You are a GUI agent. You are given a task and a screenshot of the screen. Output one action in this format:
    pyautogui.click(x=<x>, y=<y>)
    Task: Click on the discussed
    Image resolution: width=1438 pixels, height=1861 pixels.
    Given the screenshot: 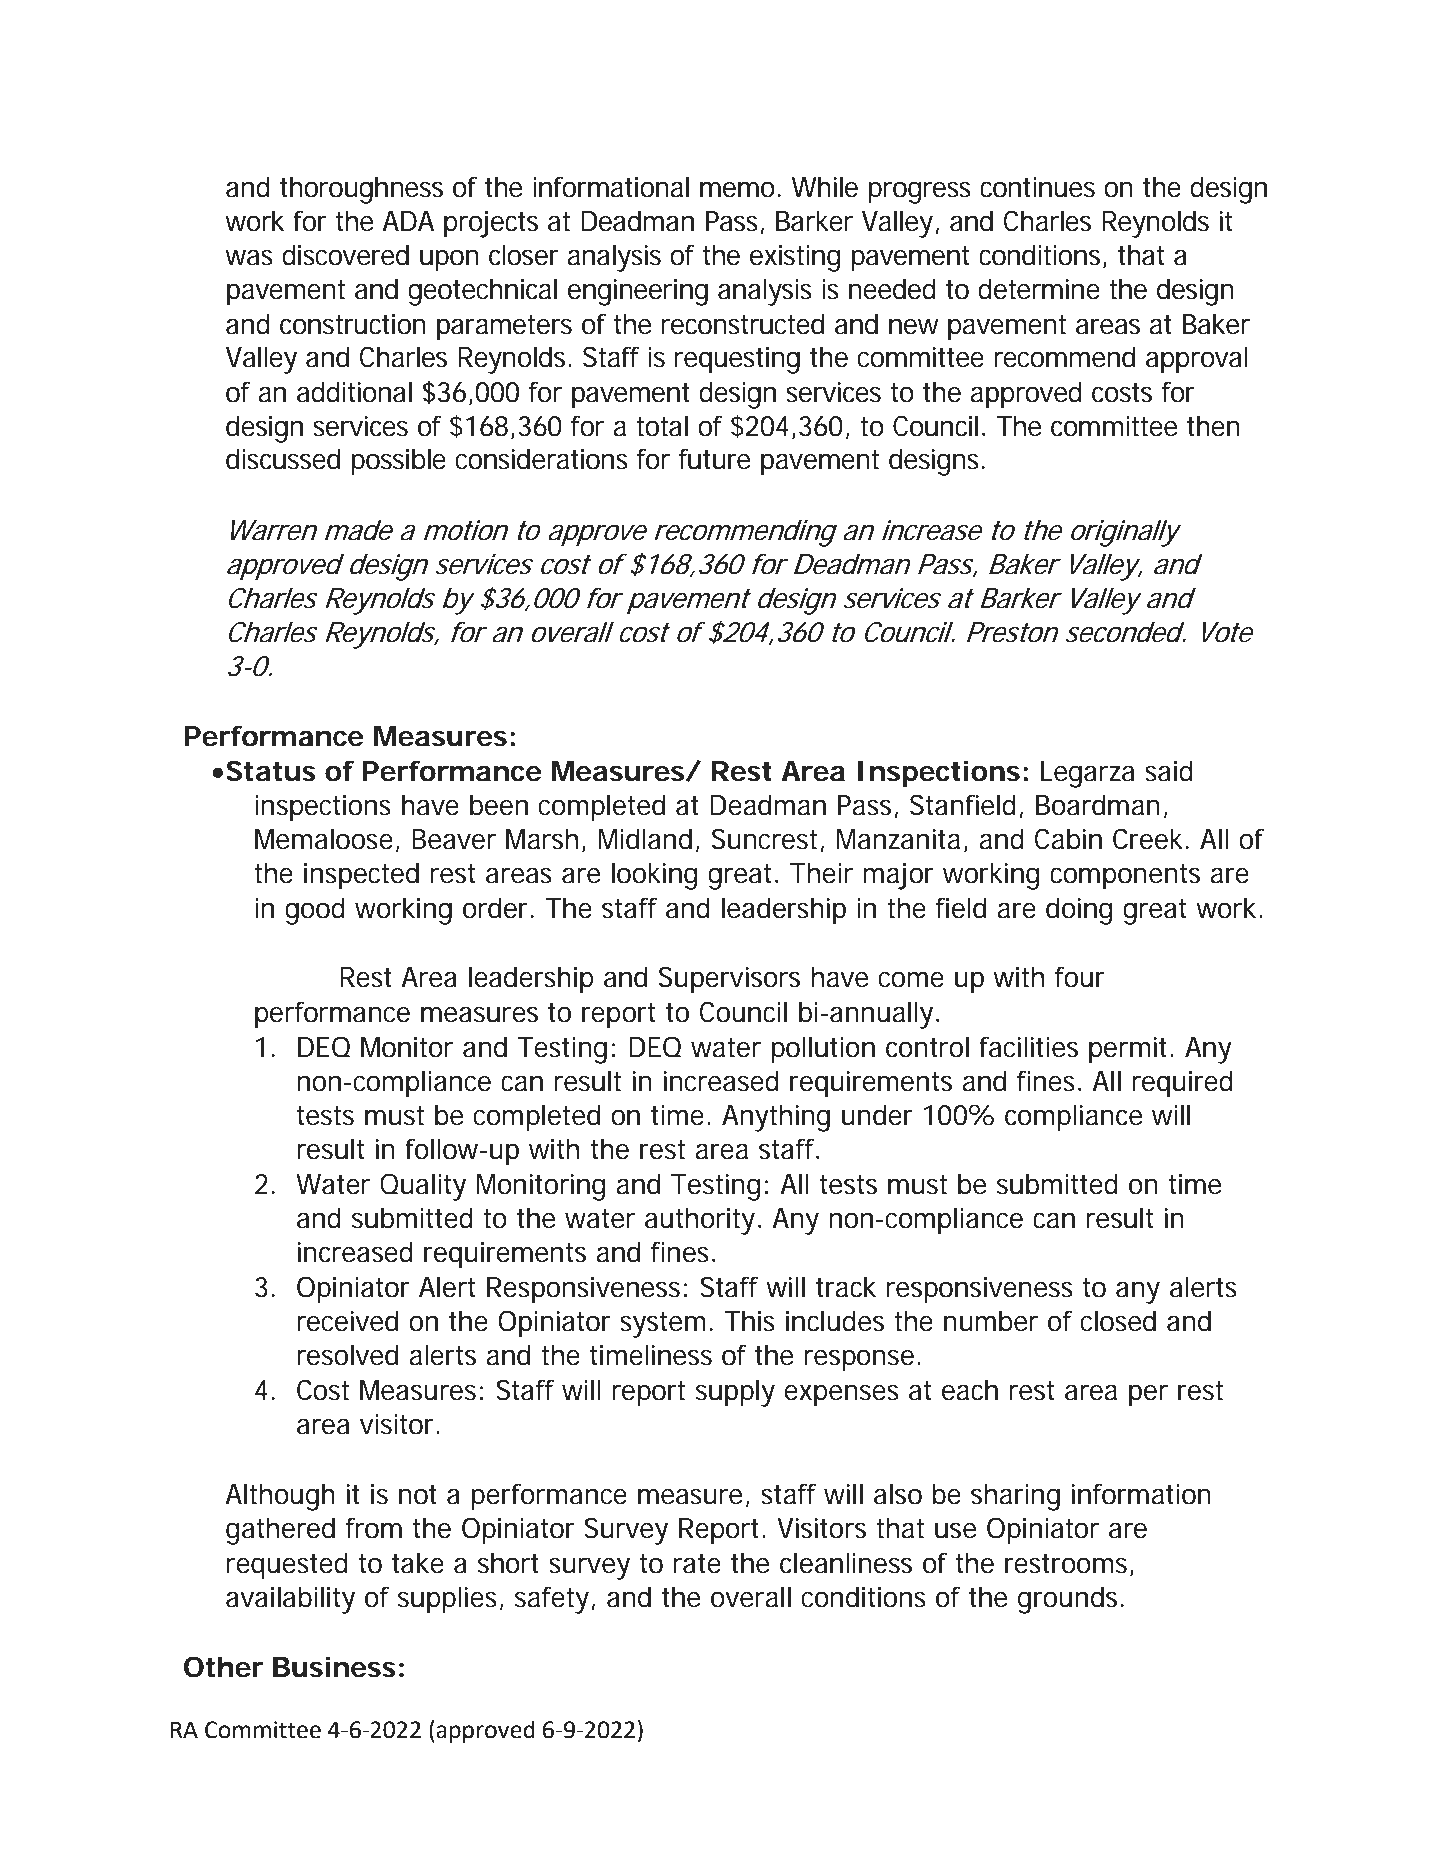 What is the action you would take?
    pyautogui.click(x=283, y=459)
